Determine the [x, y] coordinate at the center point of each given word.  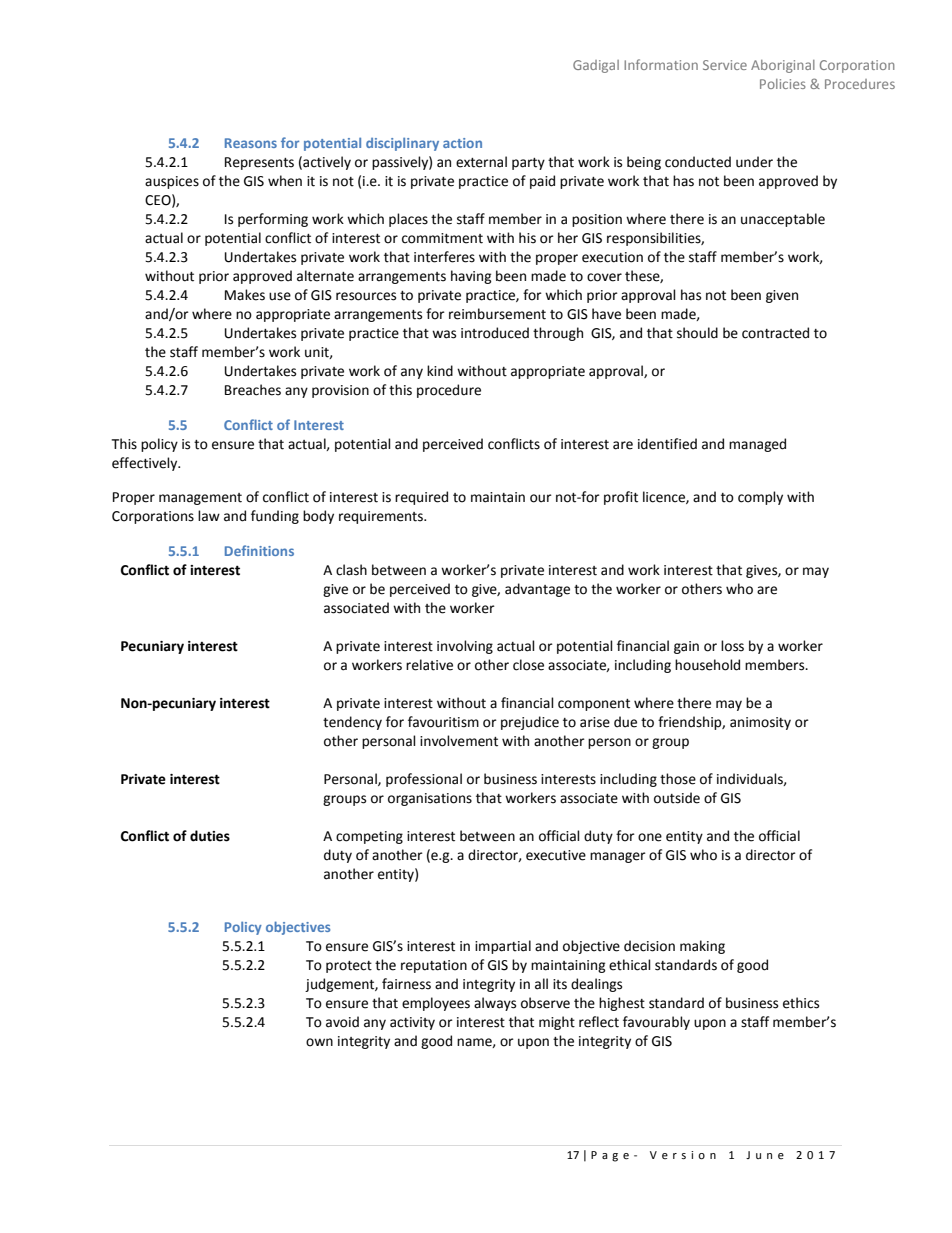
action [462, 143]
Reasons [251, 143]
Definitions [259, 550]
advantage [537, 590]
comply [760, 498]
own [319, 1042]
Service [725, 65]
